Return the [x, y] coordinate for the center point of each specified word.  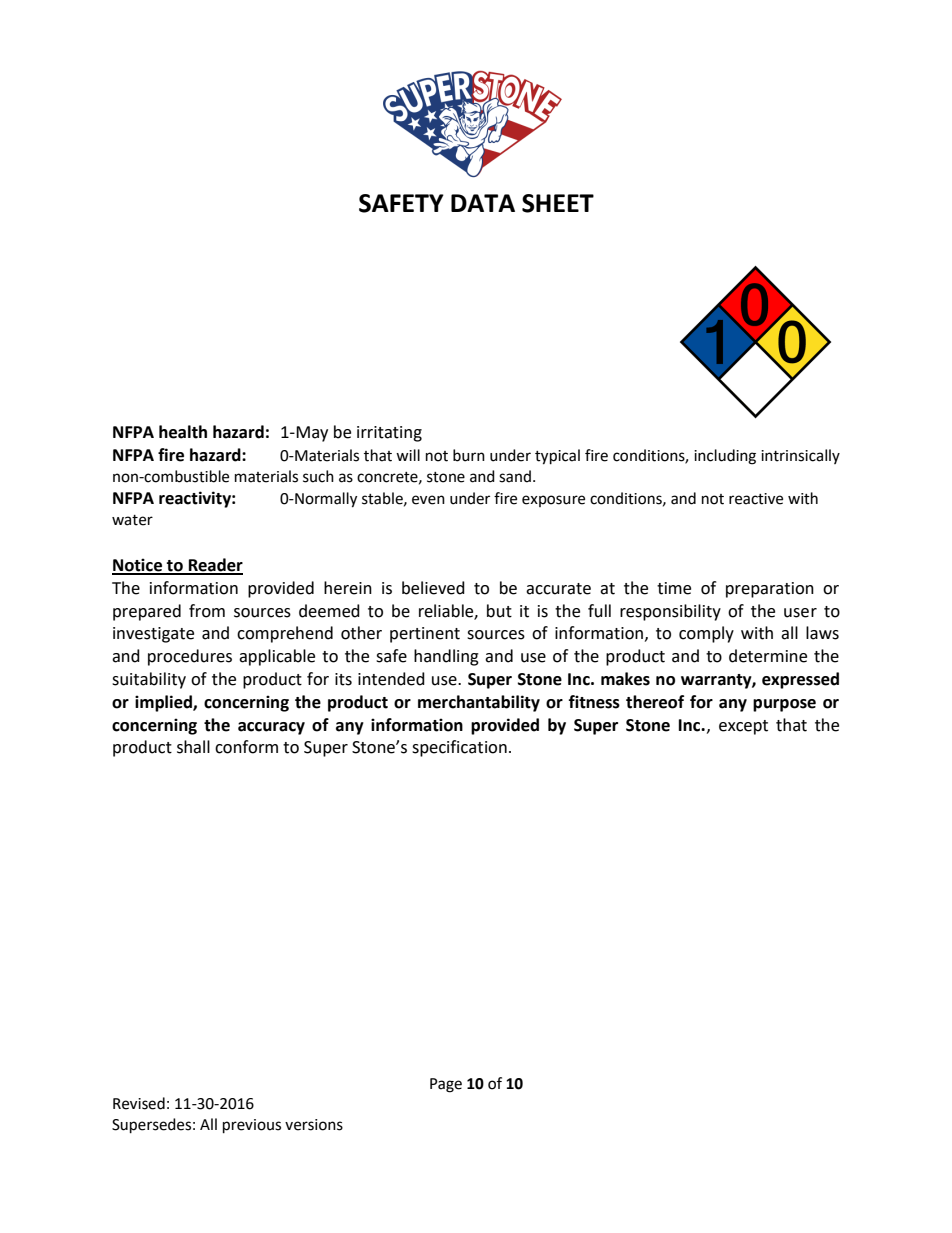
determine [768, 656]
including [725, 457]
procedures [190, 657]
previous [252, 1126]
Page [446, 1085]
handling [446, 657]
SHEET [558, 203]
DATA [483, 203]
